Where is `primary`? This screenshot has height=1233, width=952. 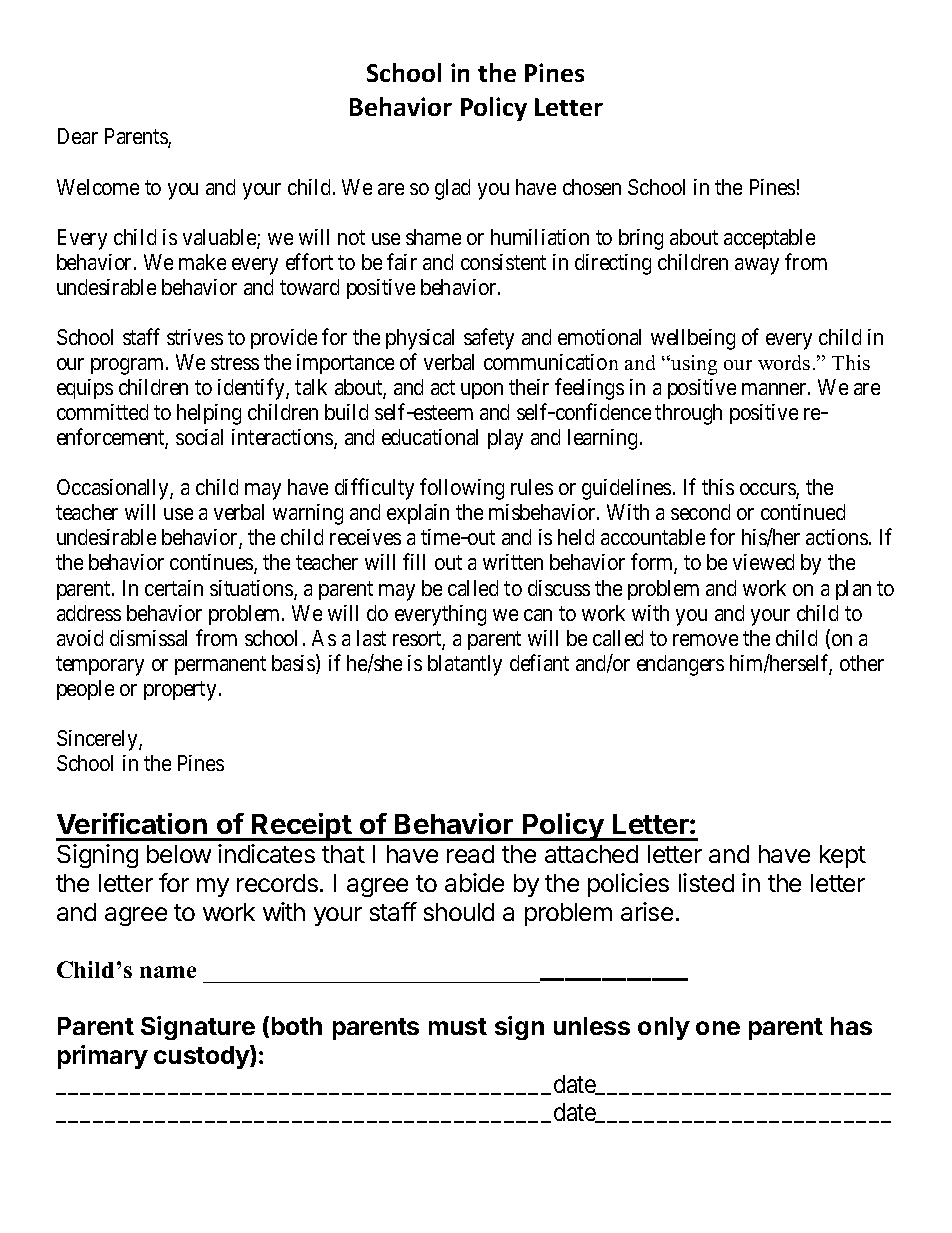 primary is located at coordinates (103, 1057).
